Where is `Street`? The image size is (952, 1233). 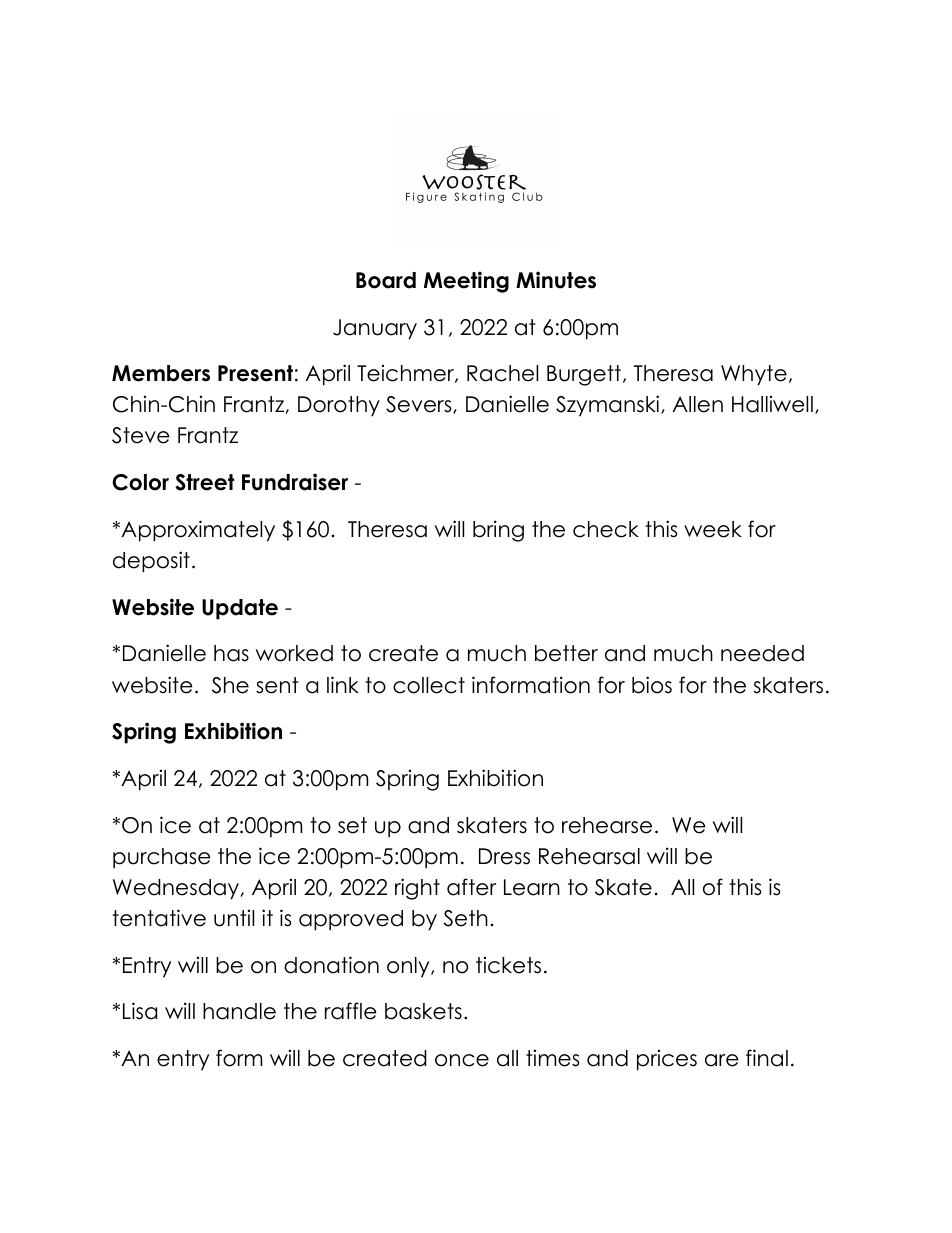
Street is located at coordinates (204, 482).
